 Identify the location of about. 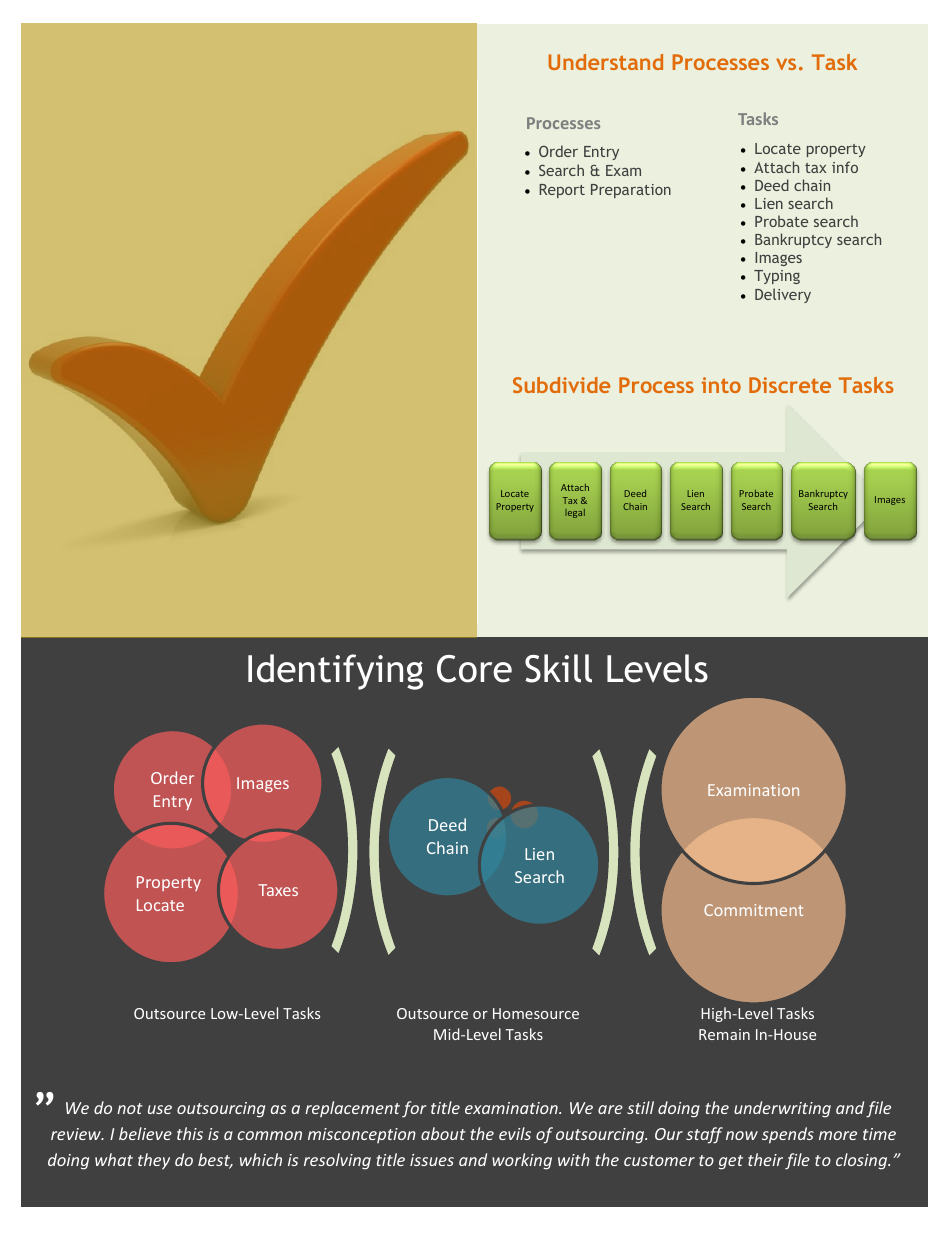
(443, 1133).
